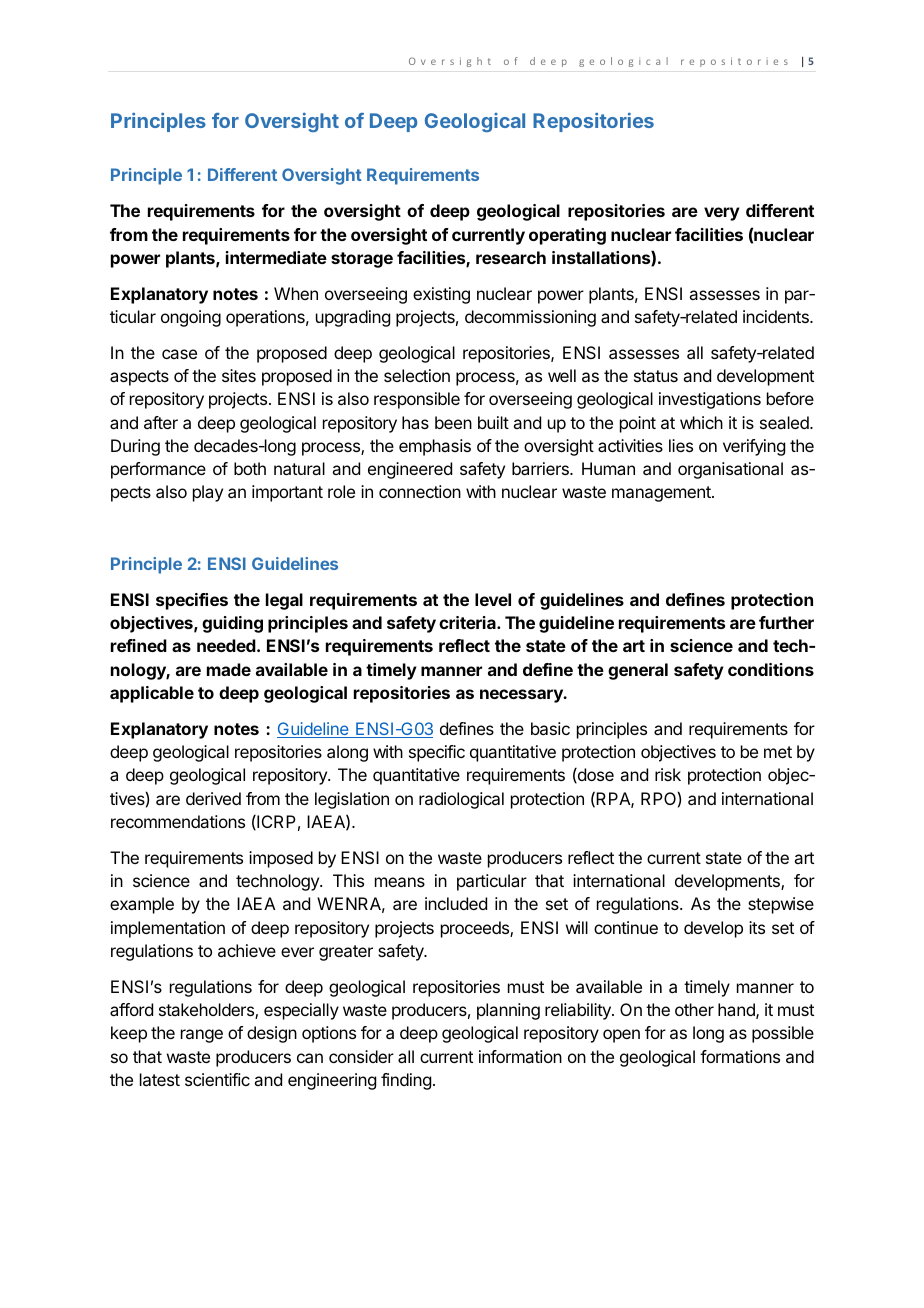 The width and height of the screenshot is (924, 1308). What do you see at coordinates (202, 1036) in the screenshot?
I see `range` at bounding box center [202, 1036].
